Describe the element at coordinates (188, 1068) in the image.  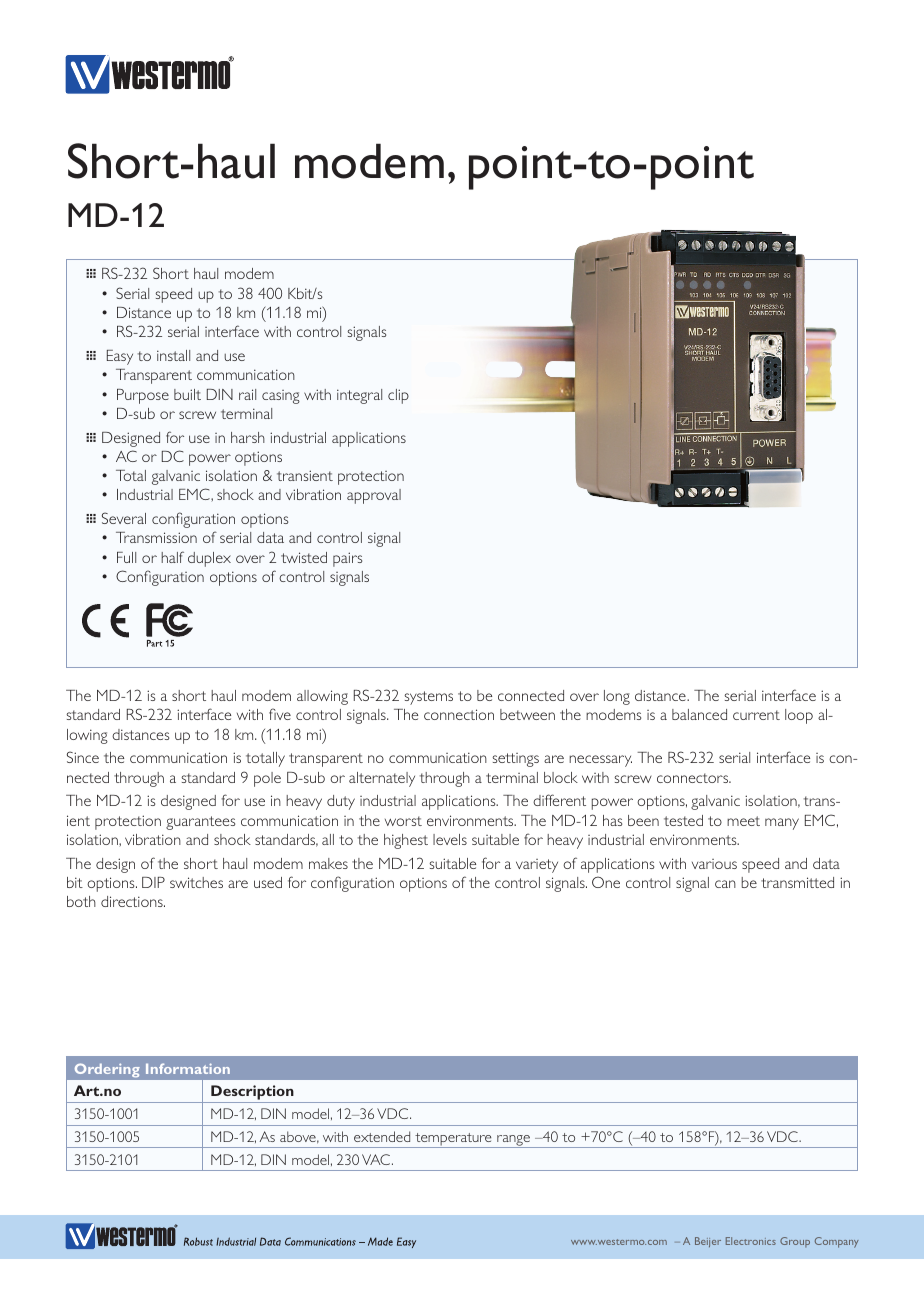
I see `Information` at that location.
